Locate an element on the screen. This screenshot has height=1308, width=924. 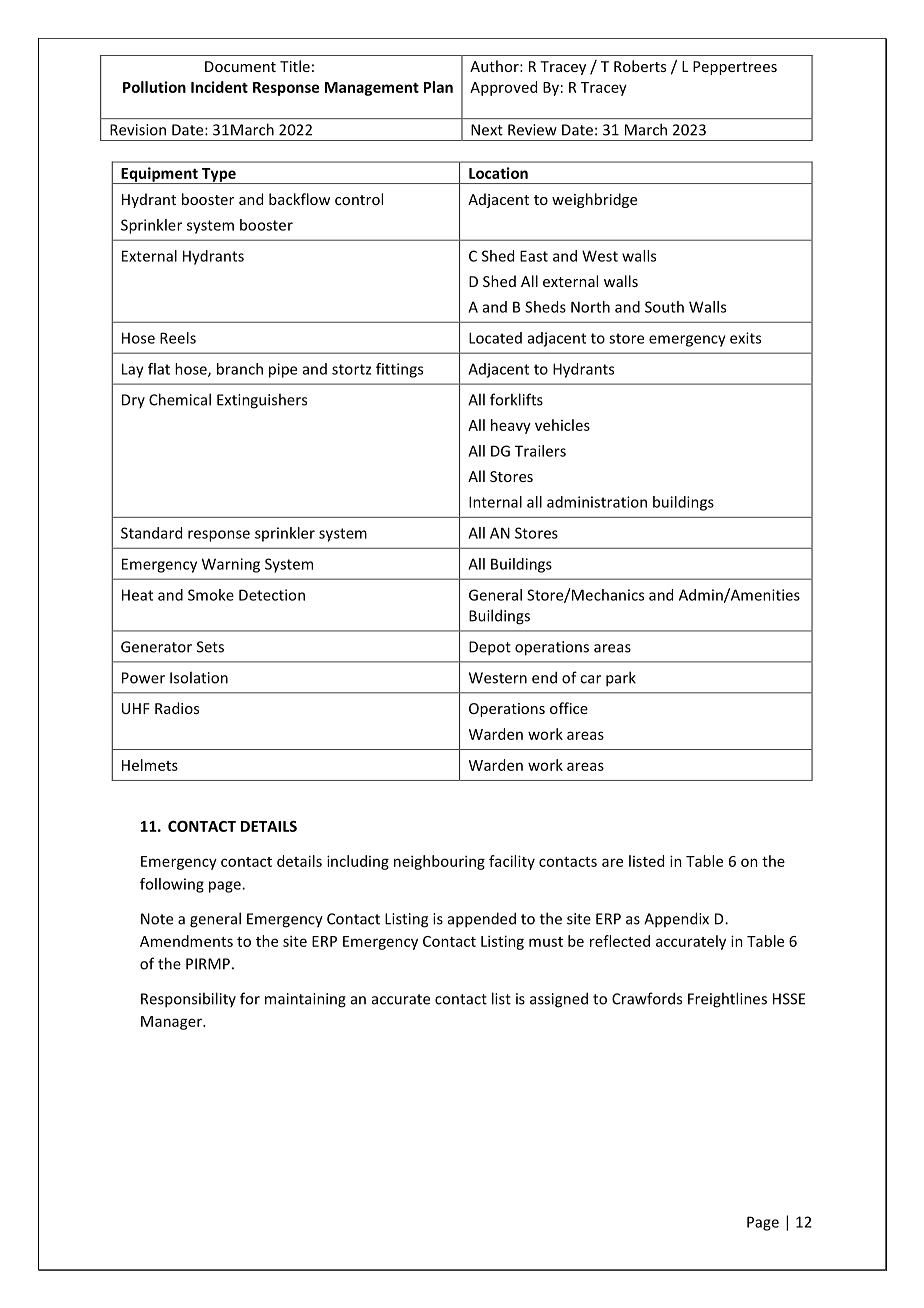
Responsibility is located at coordinates (188, 1000).
